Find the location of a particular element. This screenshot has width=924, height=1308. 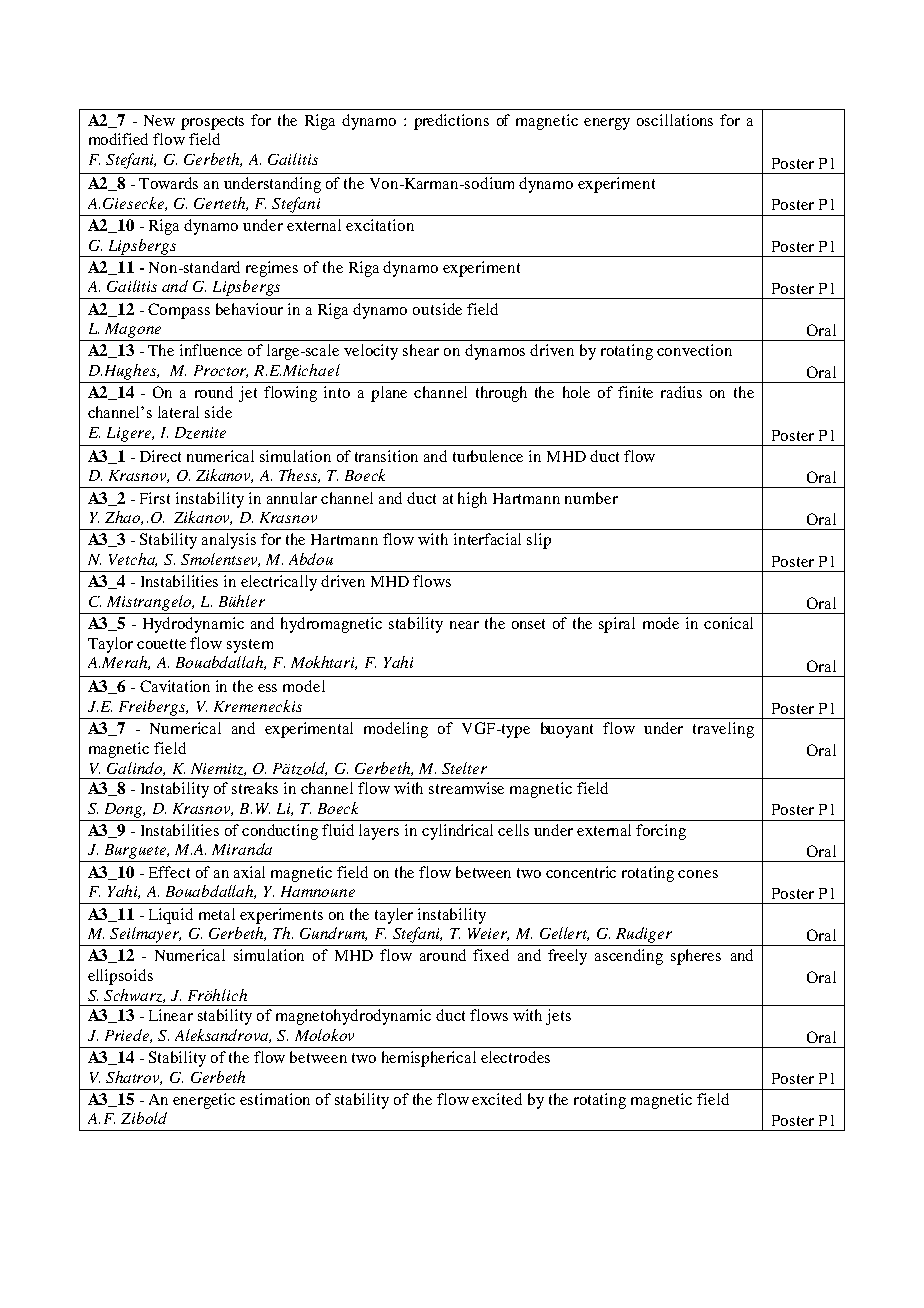

spiral is located at coordinates (617, 625).
